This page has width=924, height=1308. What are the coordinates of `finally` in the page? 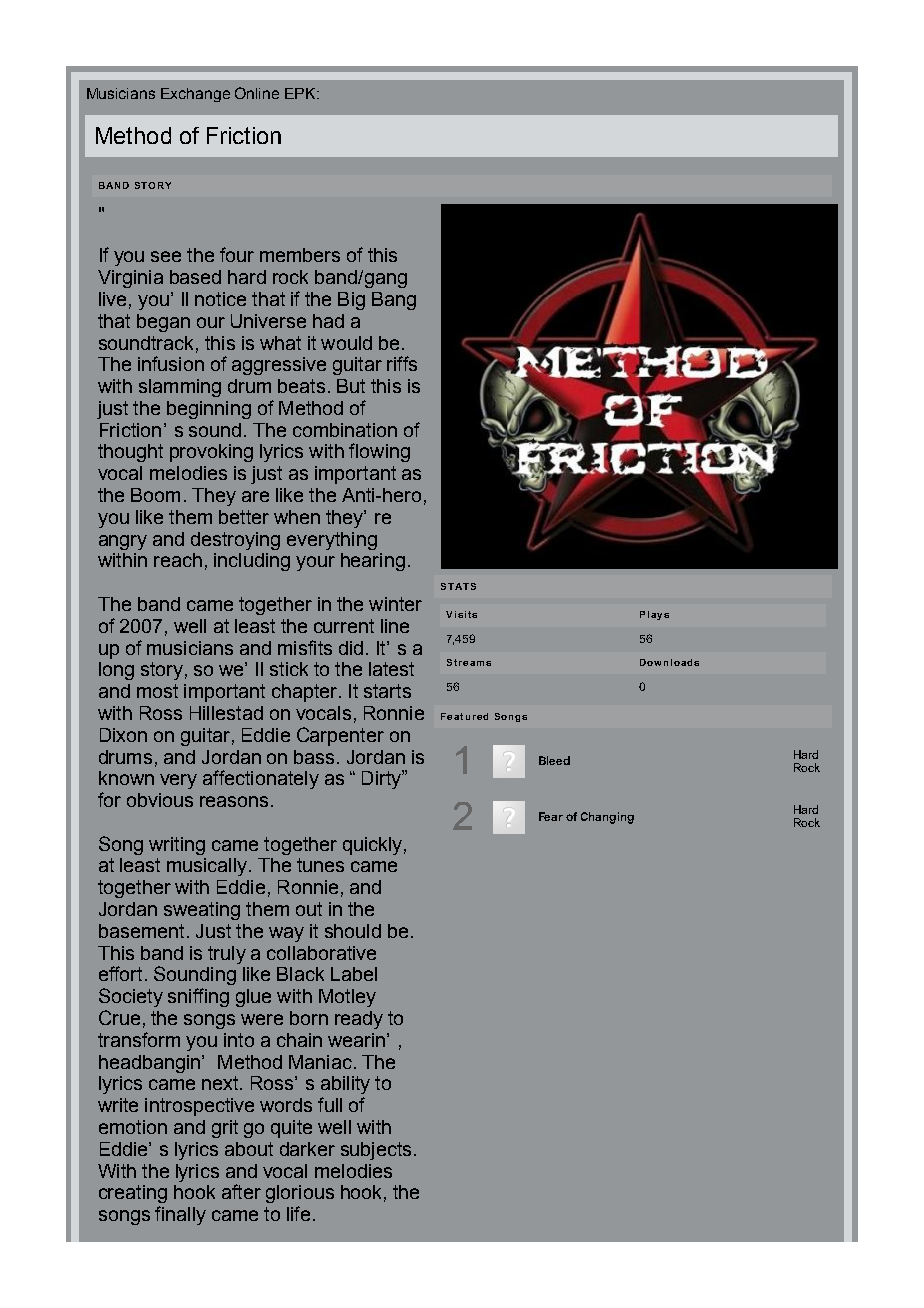 It's located at (180, 1215).
